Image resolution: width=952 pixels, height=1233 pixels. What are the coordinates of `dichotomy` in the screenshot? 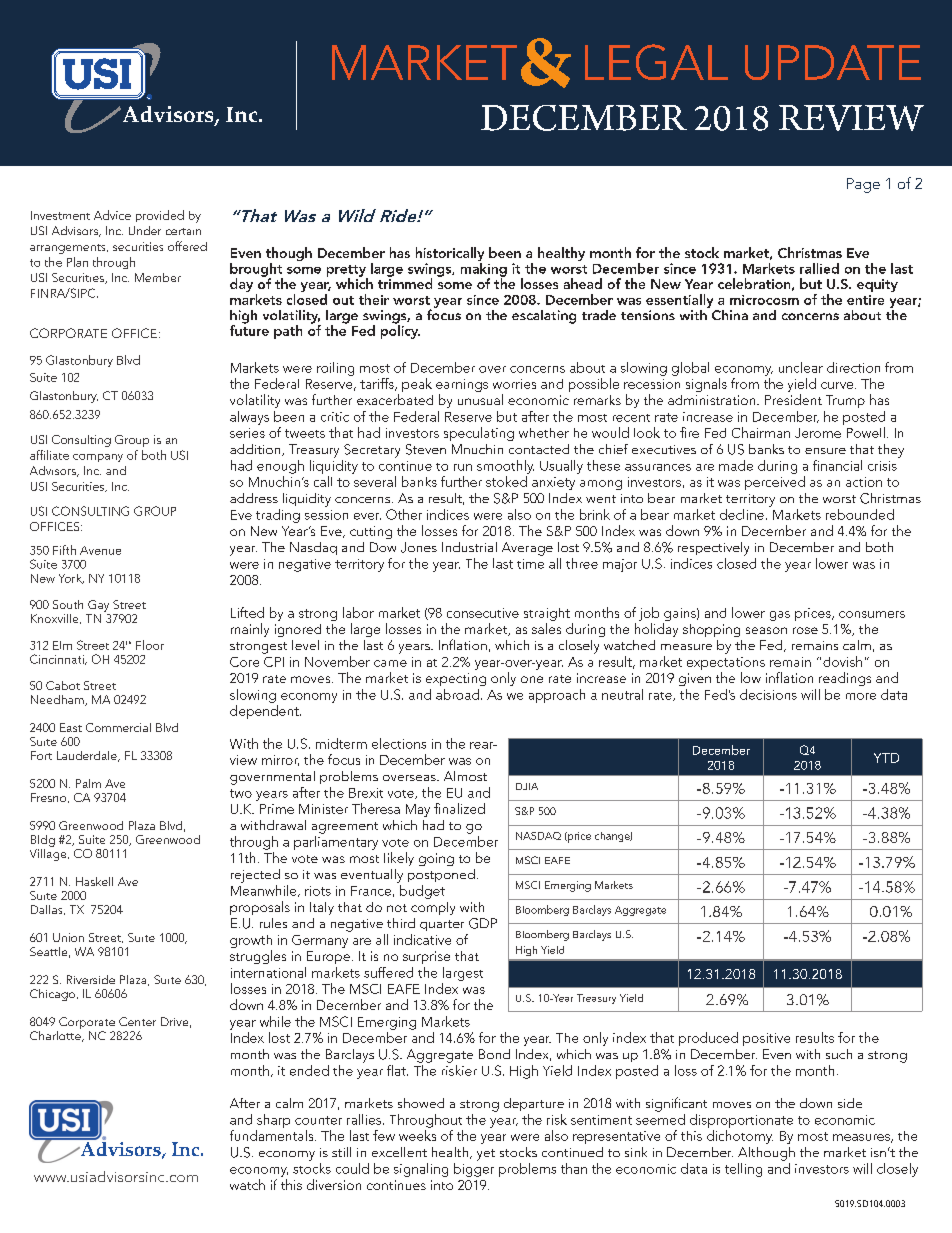 It's located at (740, 1137).
